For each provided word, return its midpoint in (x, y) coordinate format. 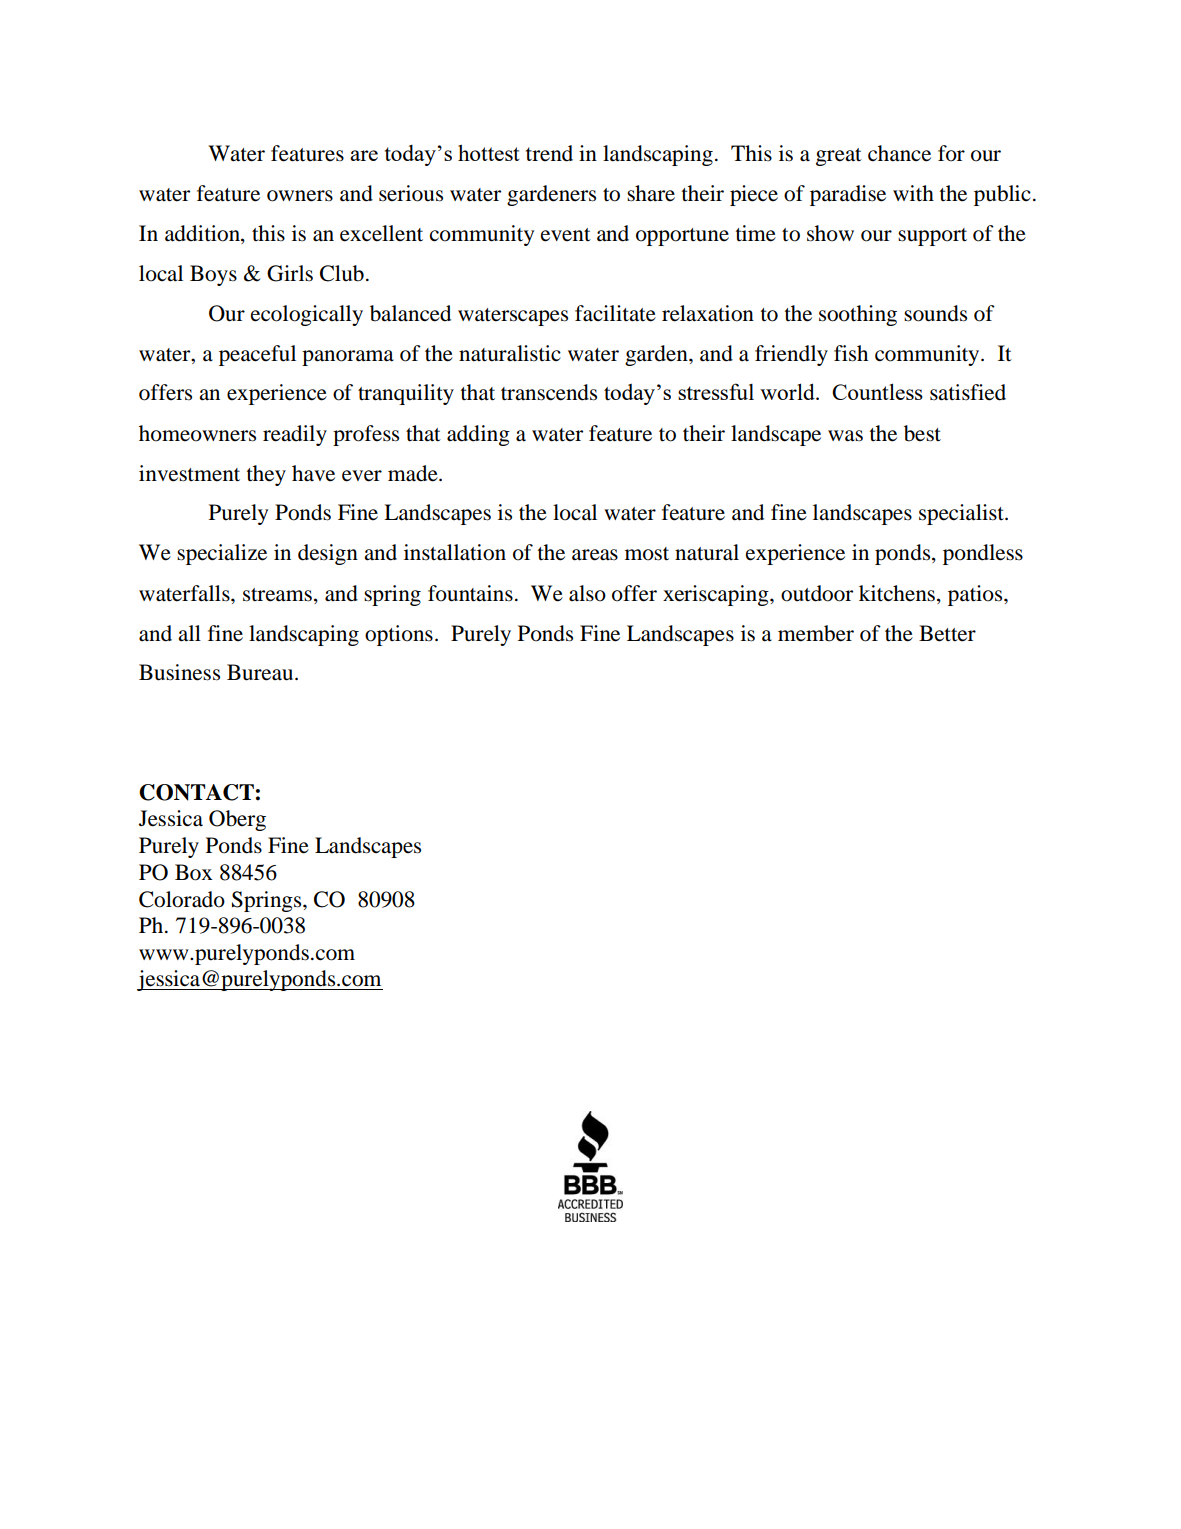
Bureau (261, 672)
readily (295, 435)
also (587, 593)
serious (411, 193)
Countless (877, 391)
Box (194, 872)
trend (549, 153)
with (913, 193)
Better (947, 633)
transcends (549, 392)
